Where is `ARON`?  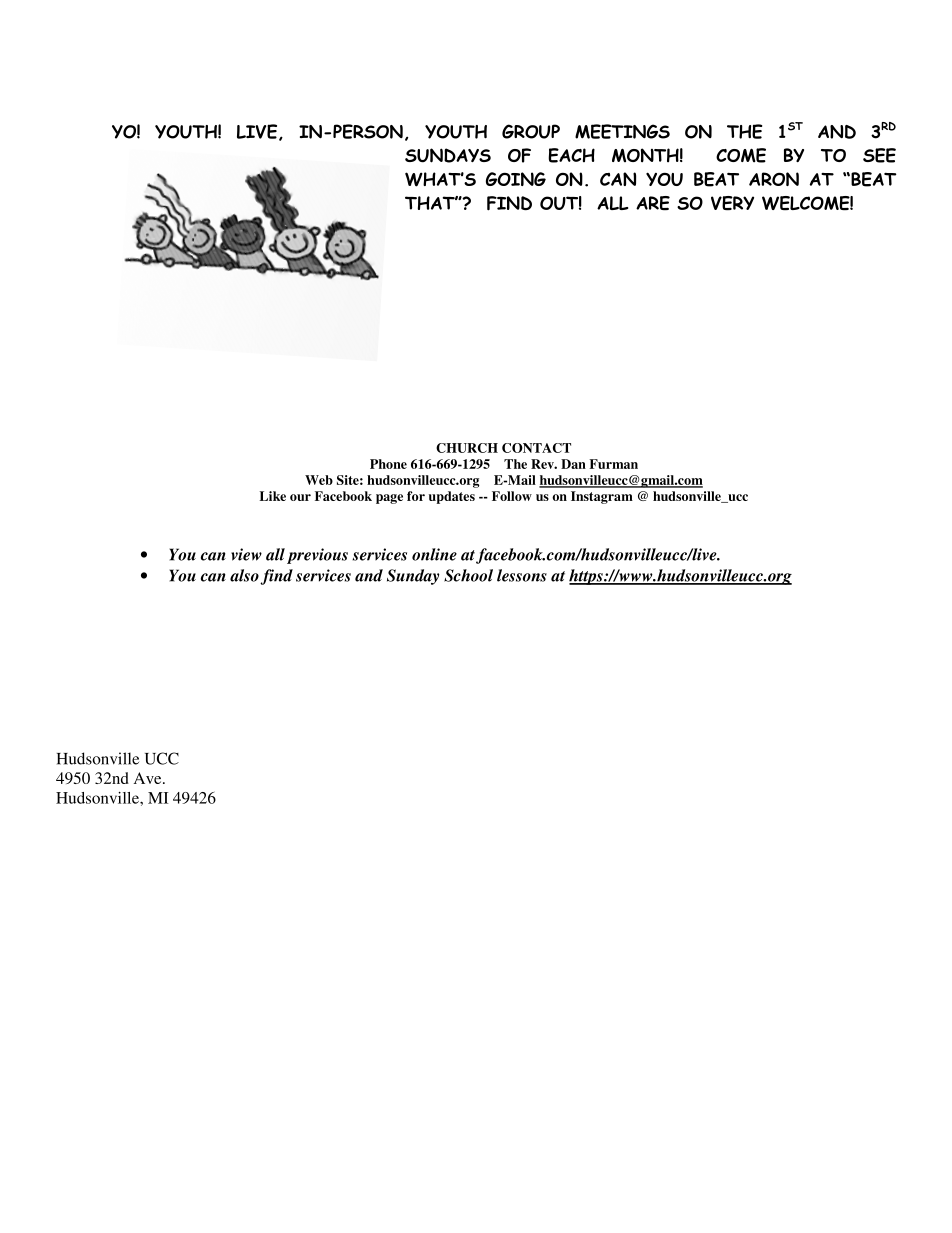 ARON is located at coordinates (774, 179).
